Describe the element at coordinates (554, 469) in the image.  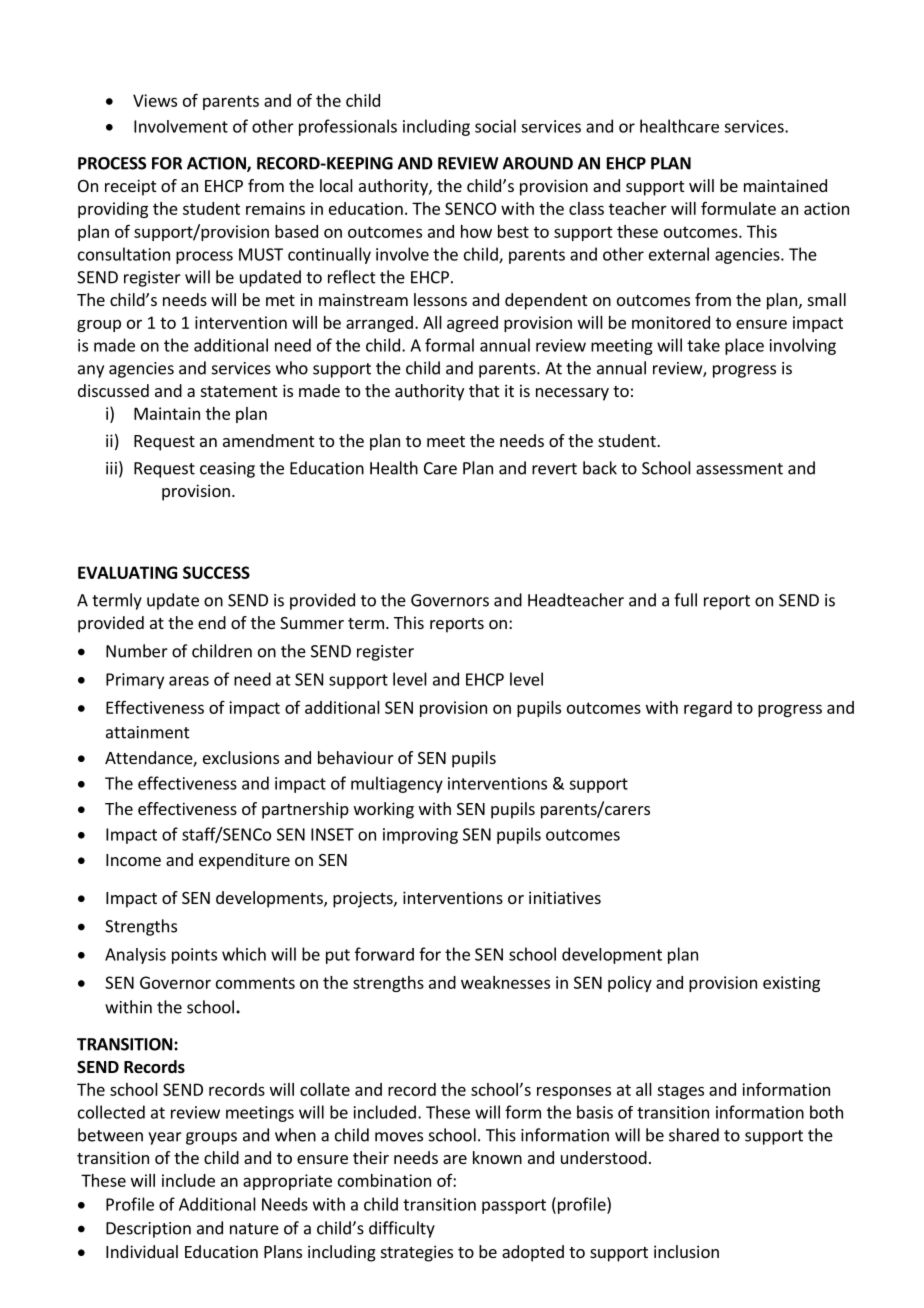
I see `revert` at that location.
